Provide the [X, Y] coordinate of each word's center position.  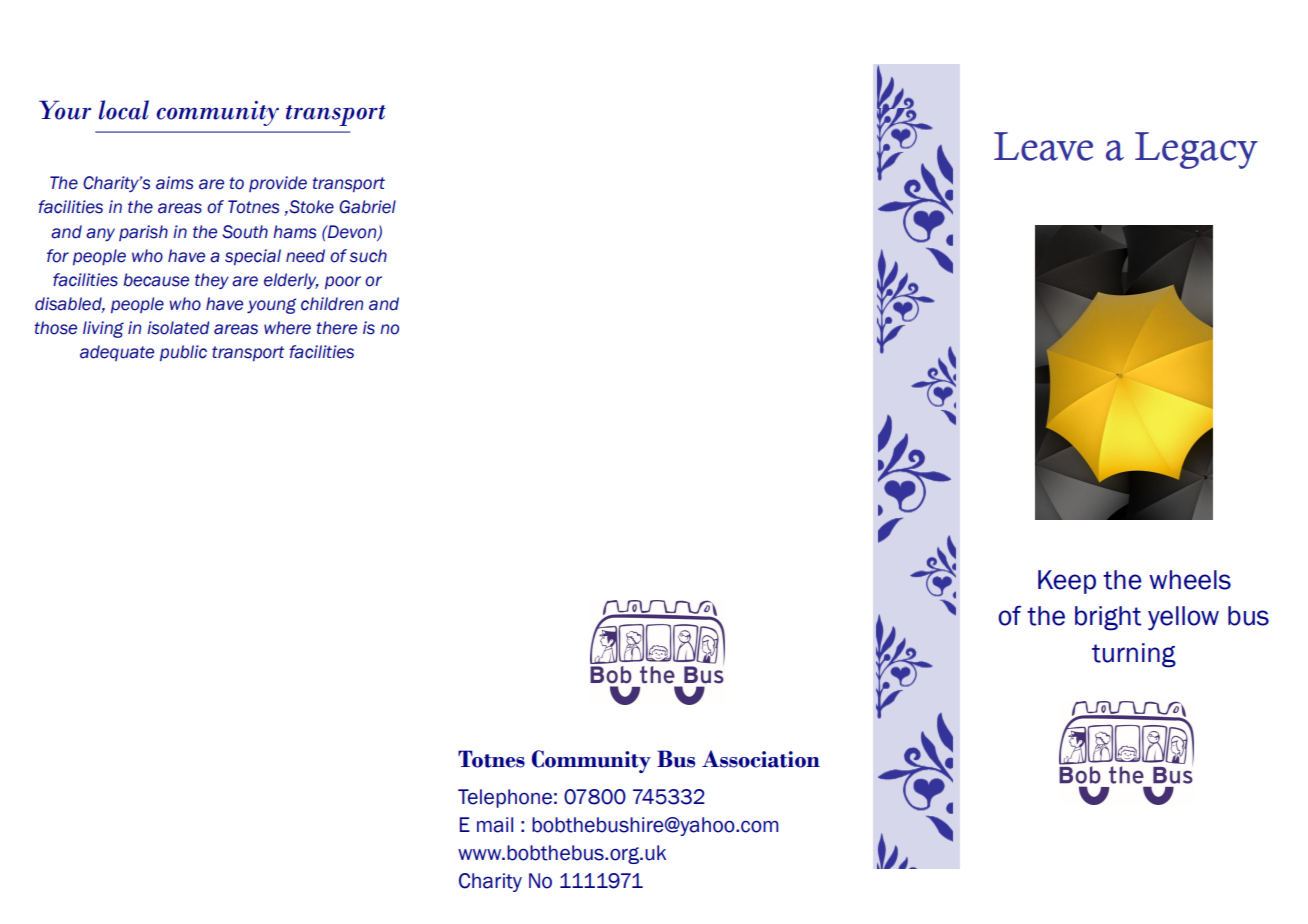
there [337, 328]
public [183, 353]
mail [495, 825]
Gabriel [367, 207]
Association [761, 759]
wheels [1190, 580]
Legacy [1196, 150]
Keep [1067, 582]
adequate [117, 353]
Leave [1043, 146]
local [124, 110]
